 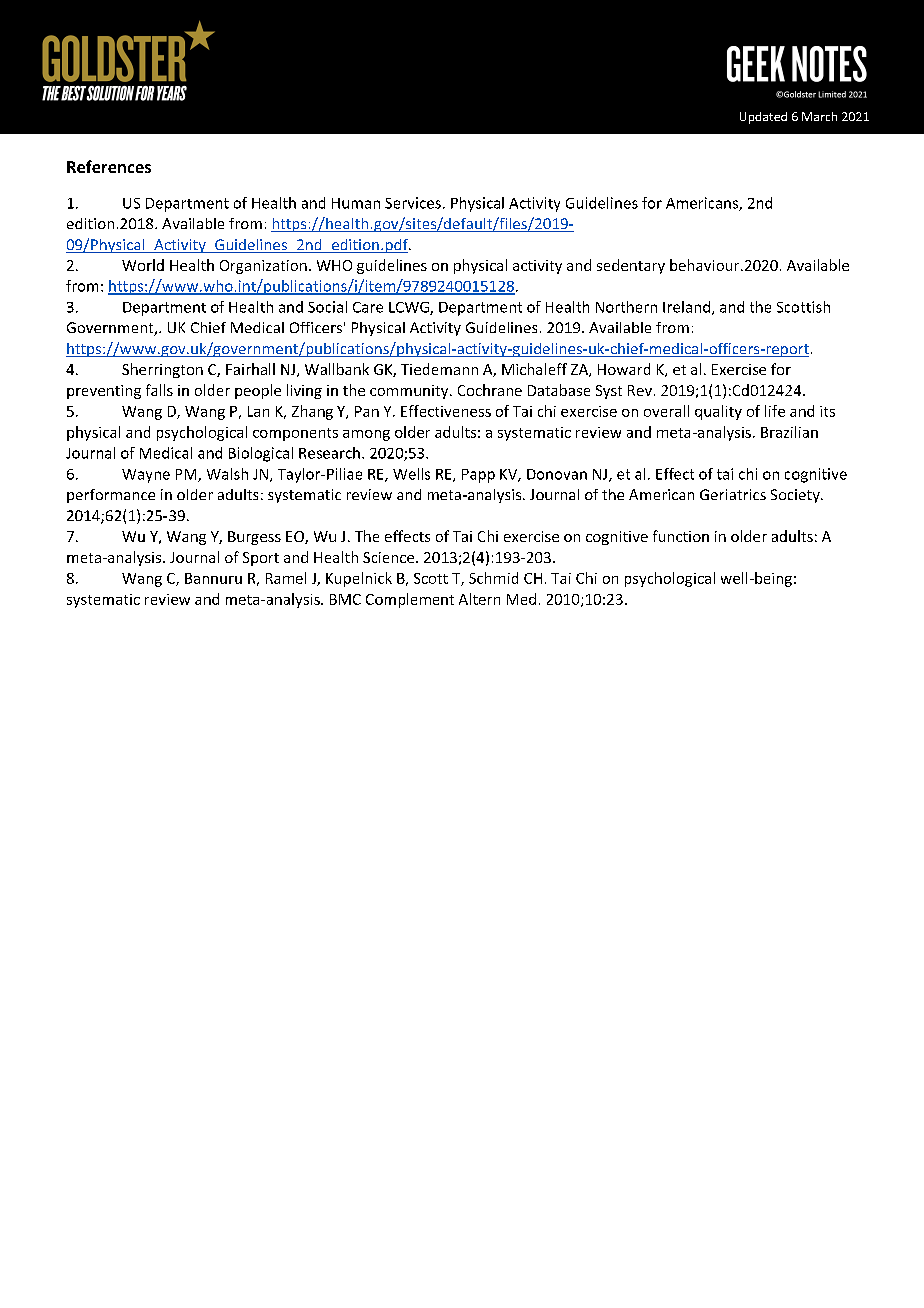 I want to click on Howard, so click(x=624, y=369).
